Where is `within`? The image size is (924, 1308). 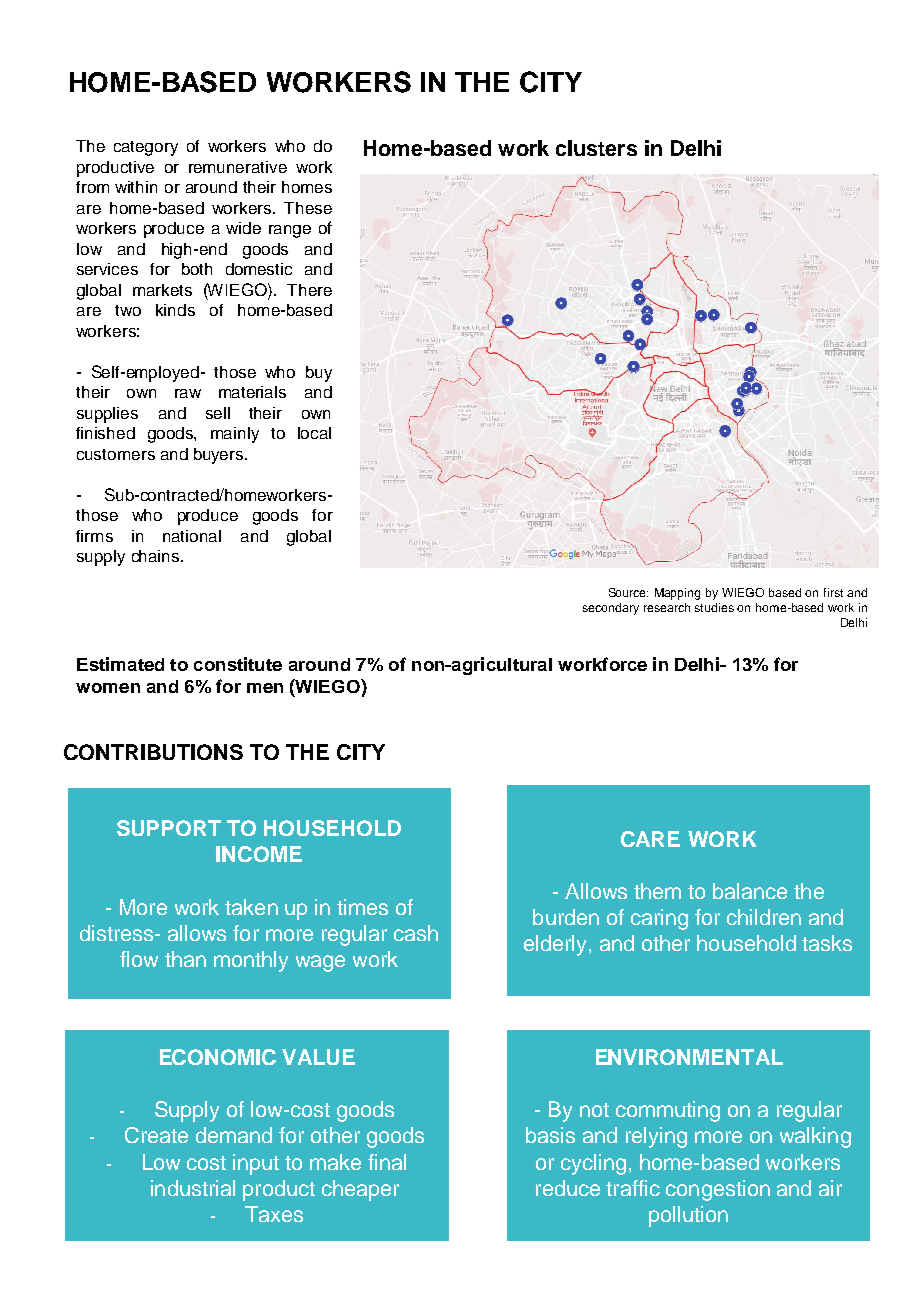 within is located at coordinates (136, 187).
